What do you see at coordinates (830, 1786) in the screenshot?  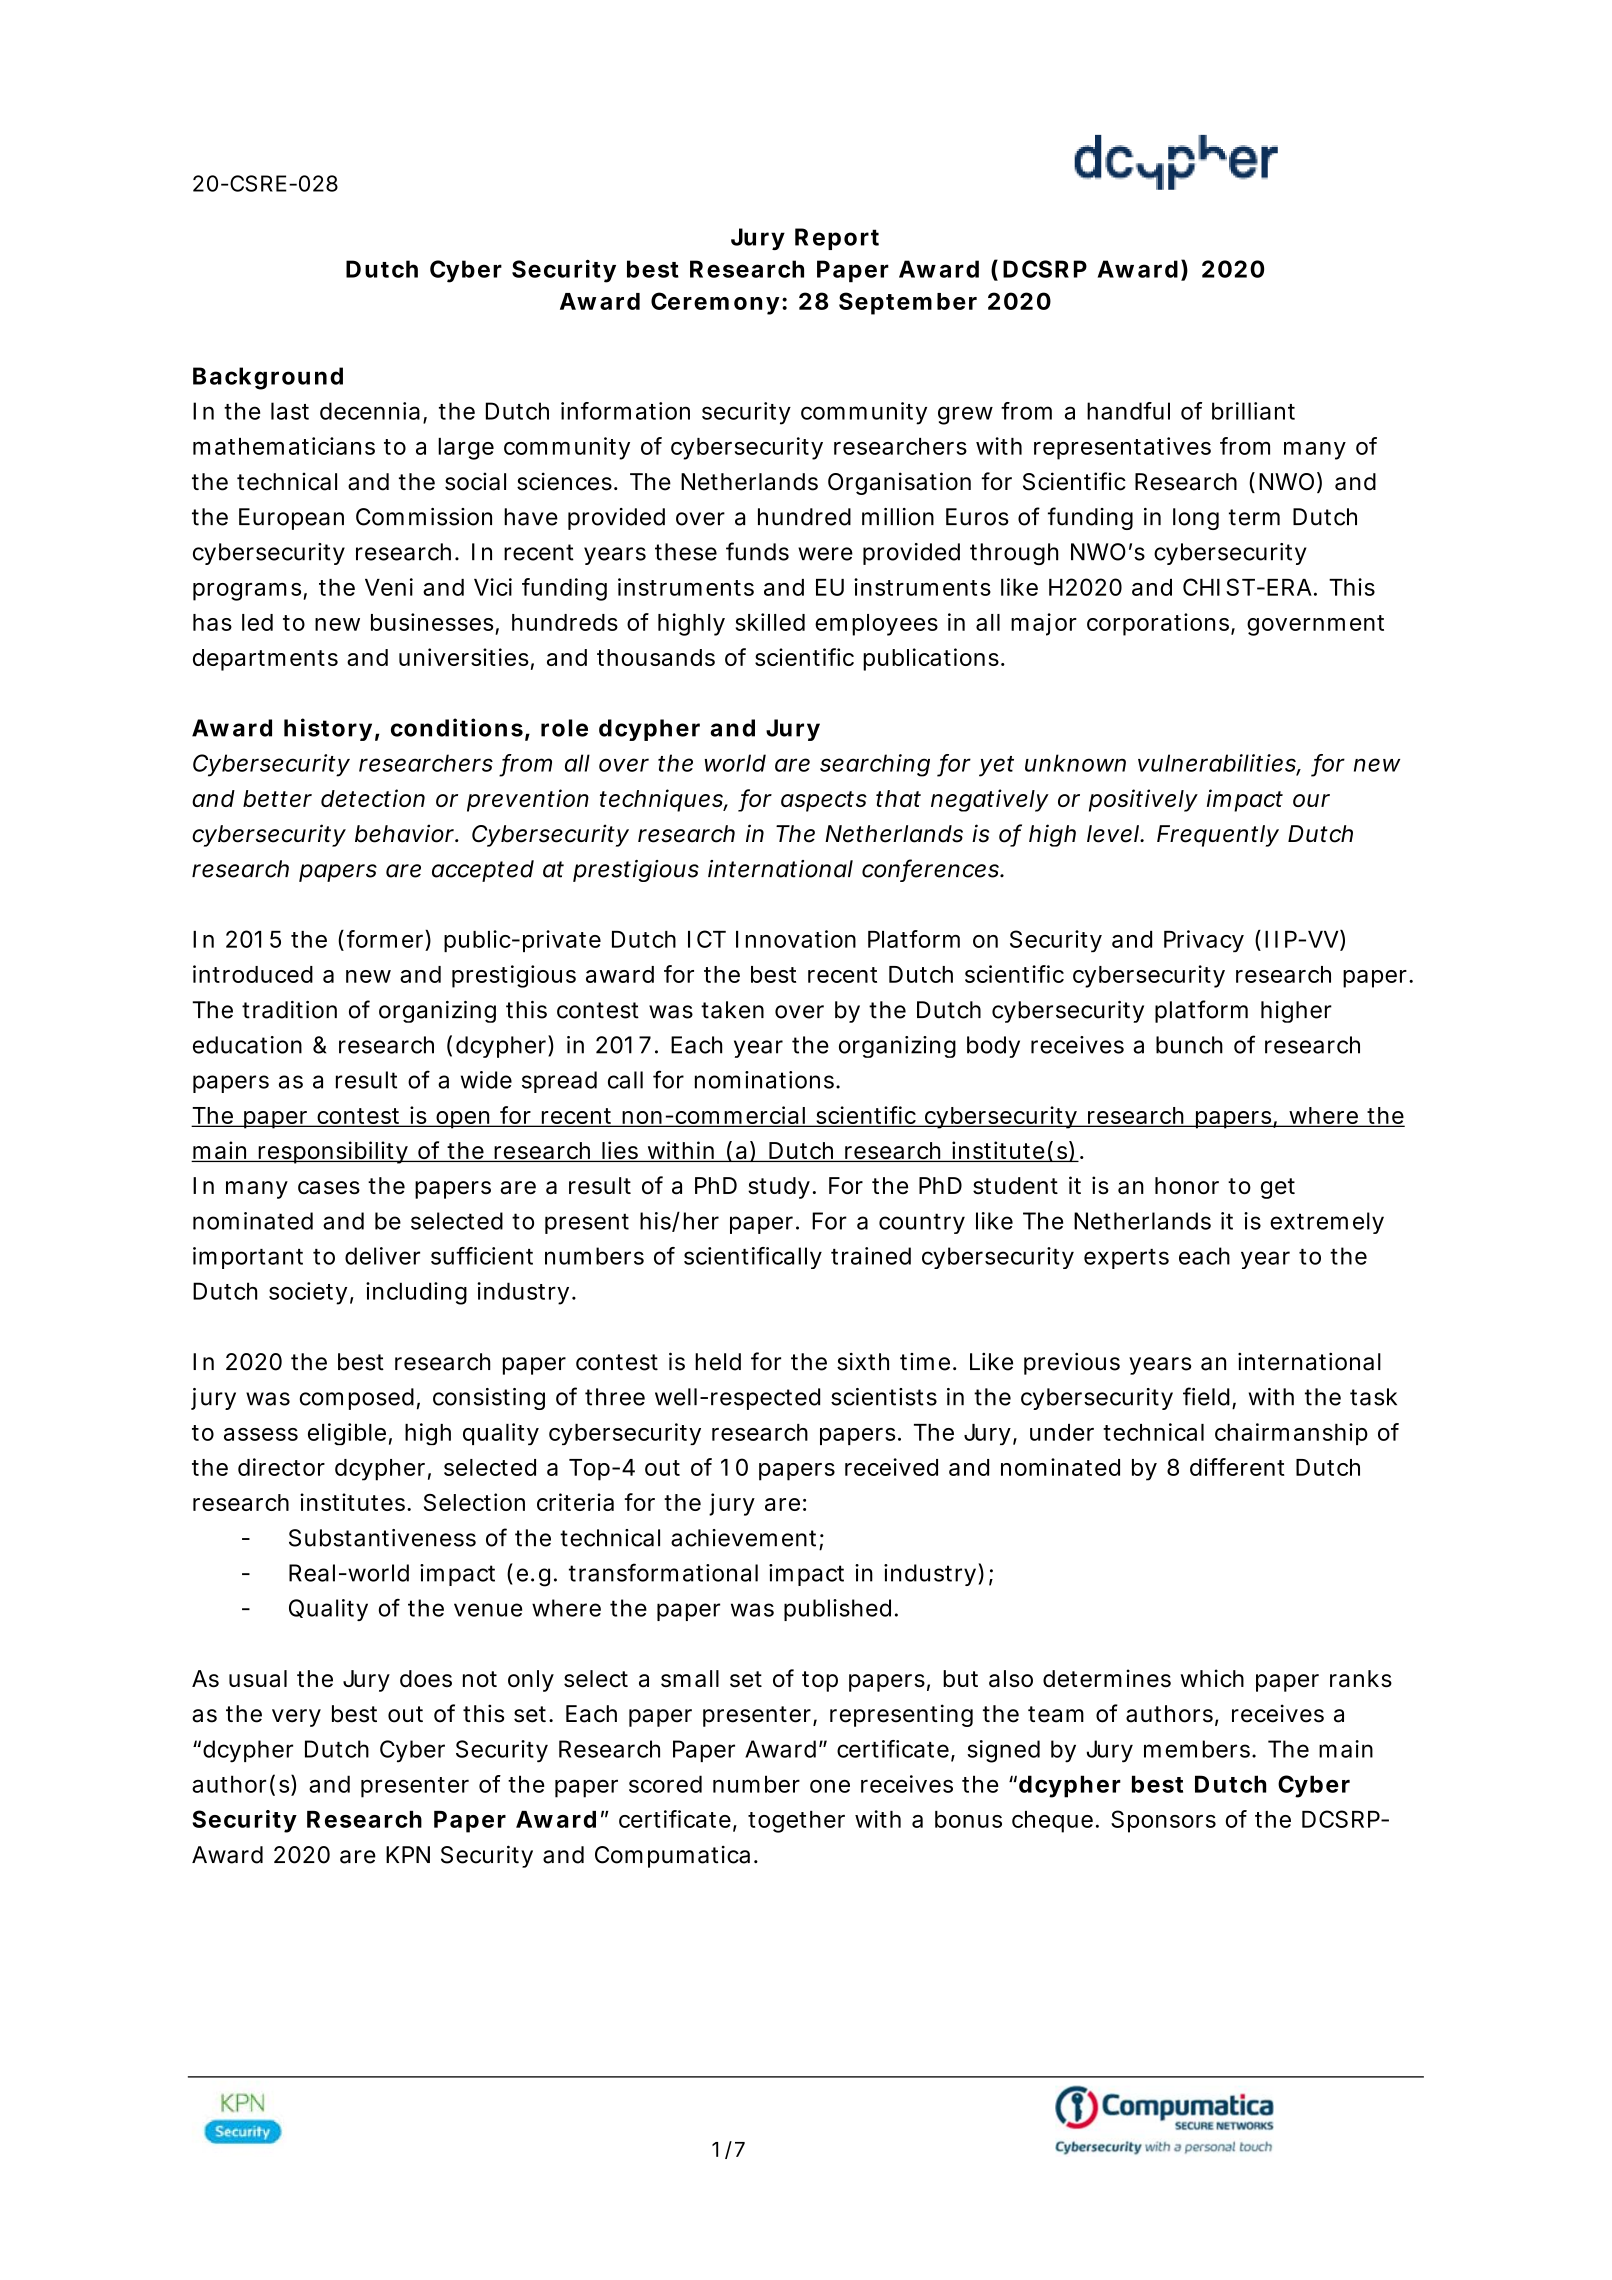 I see `one` at bounding box center [830, 1786].
